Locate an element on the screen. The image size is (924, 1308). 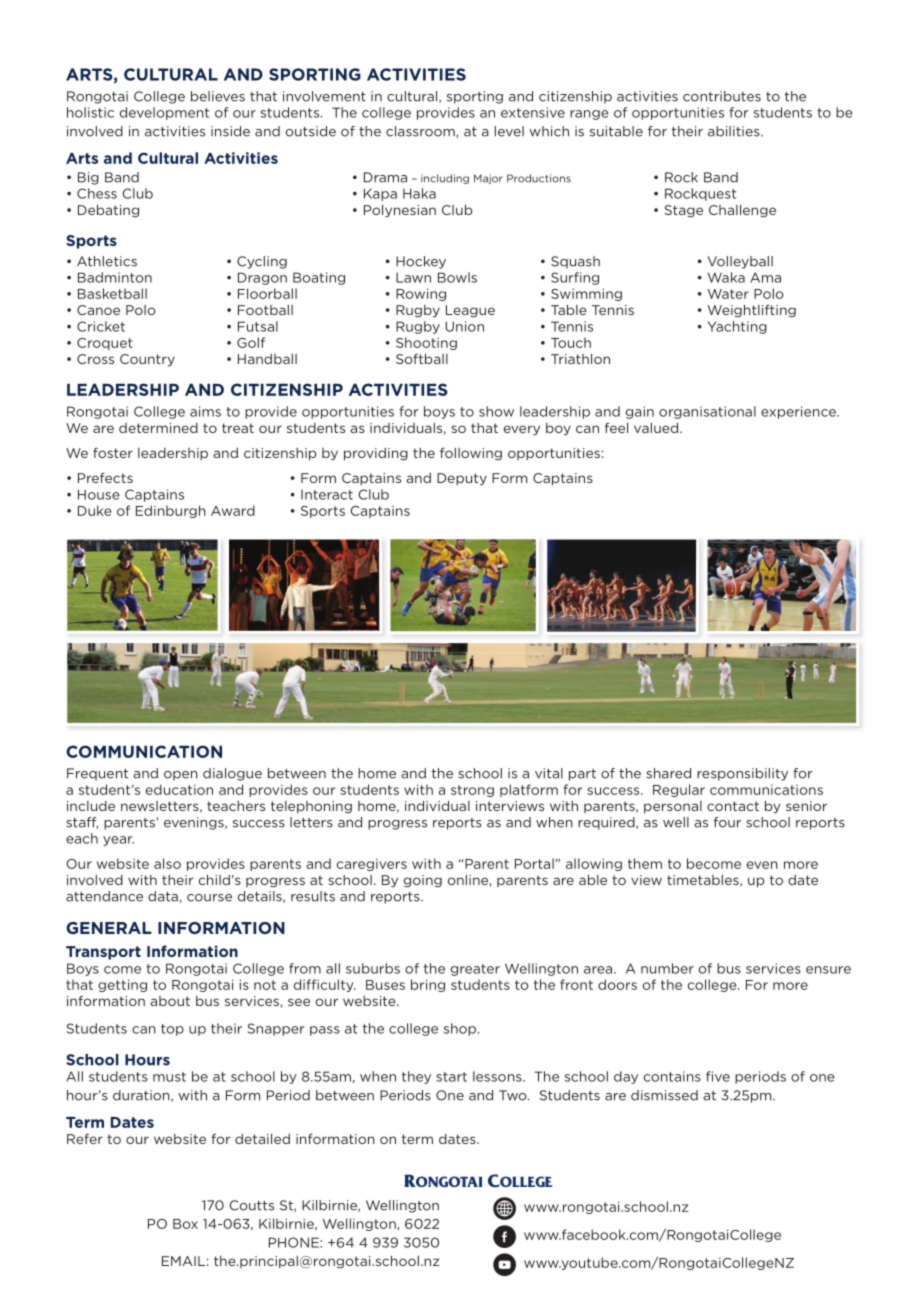
open is located at coordinates (181, 776).
